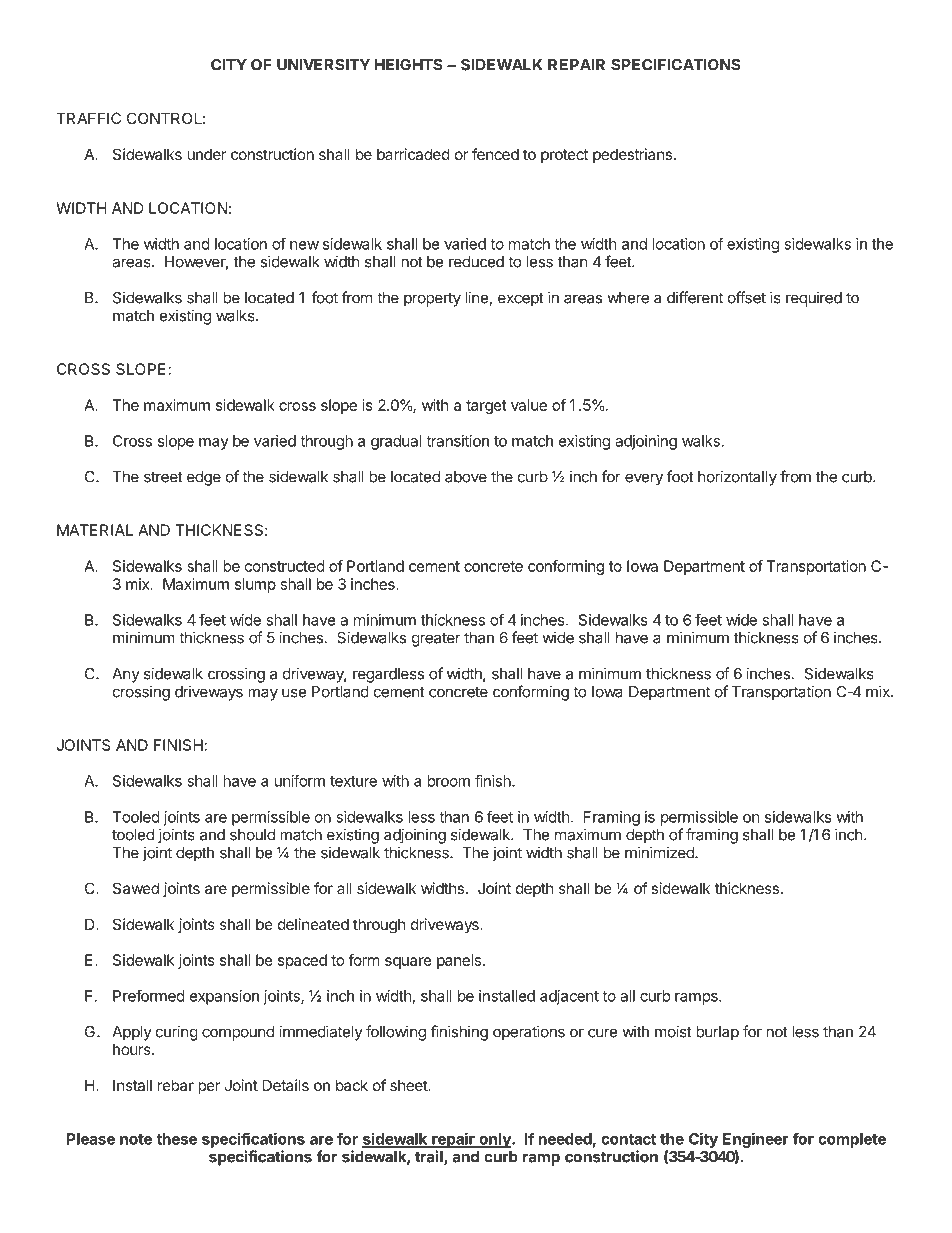 Image resolution: width=952 pixels, height=1233 pixels. Describe the element at coordinates (460, 961) in the image. I see `panels` at that location.
